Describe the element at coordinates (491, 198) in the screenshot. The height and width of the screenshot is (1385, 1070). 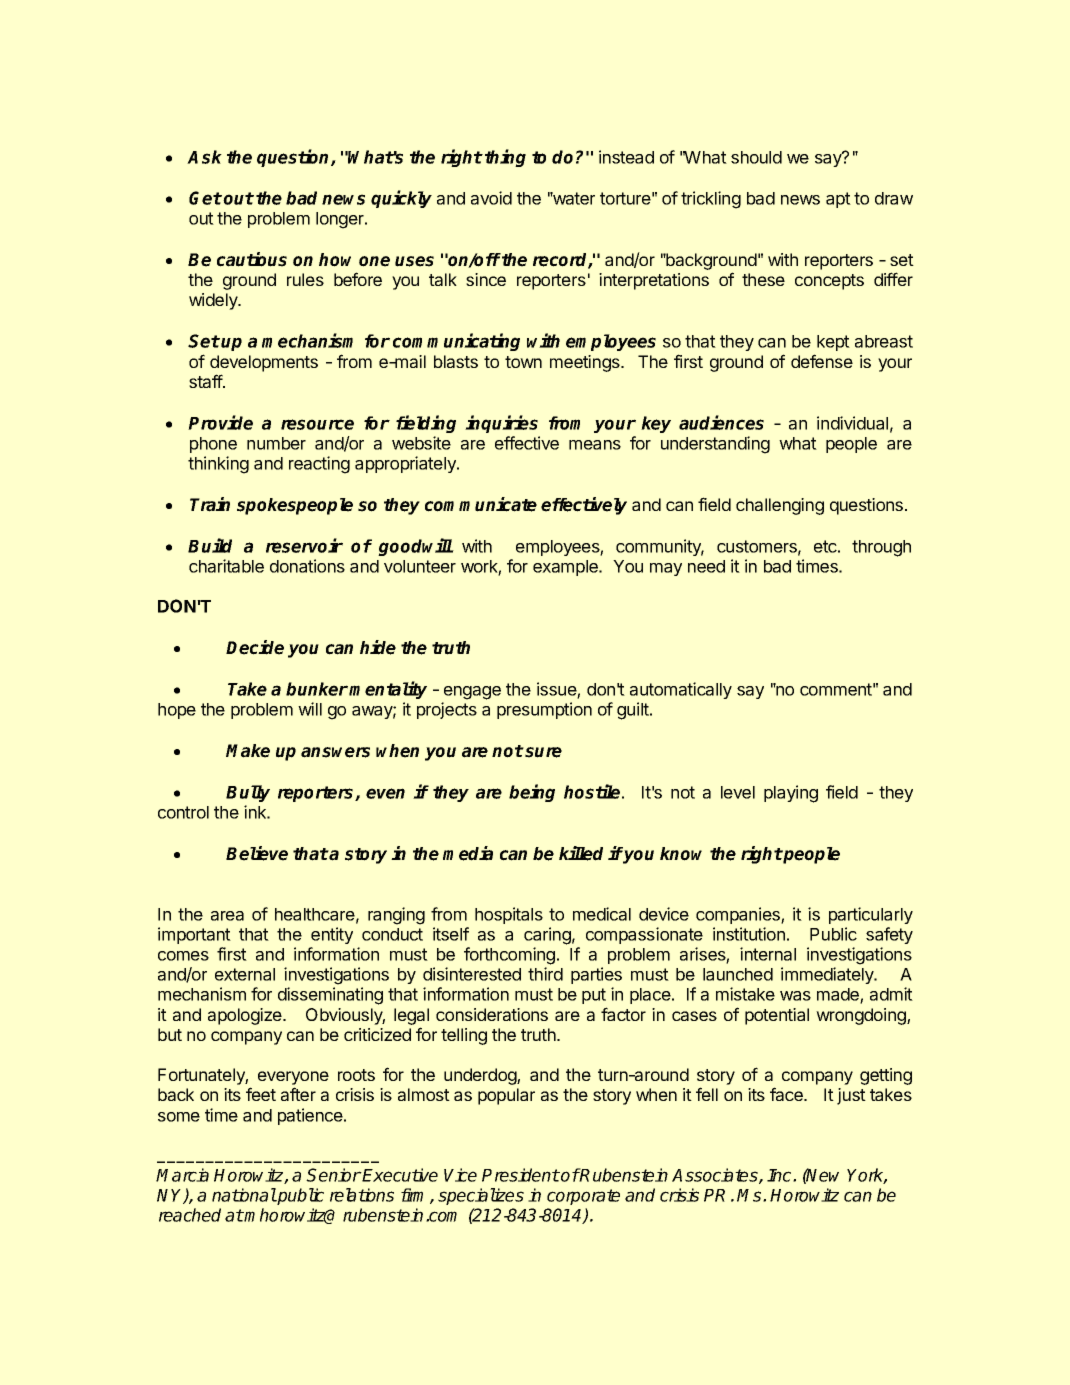
I see `avoid` at that location.
